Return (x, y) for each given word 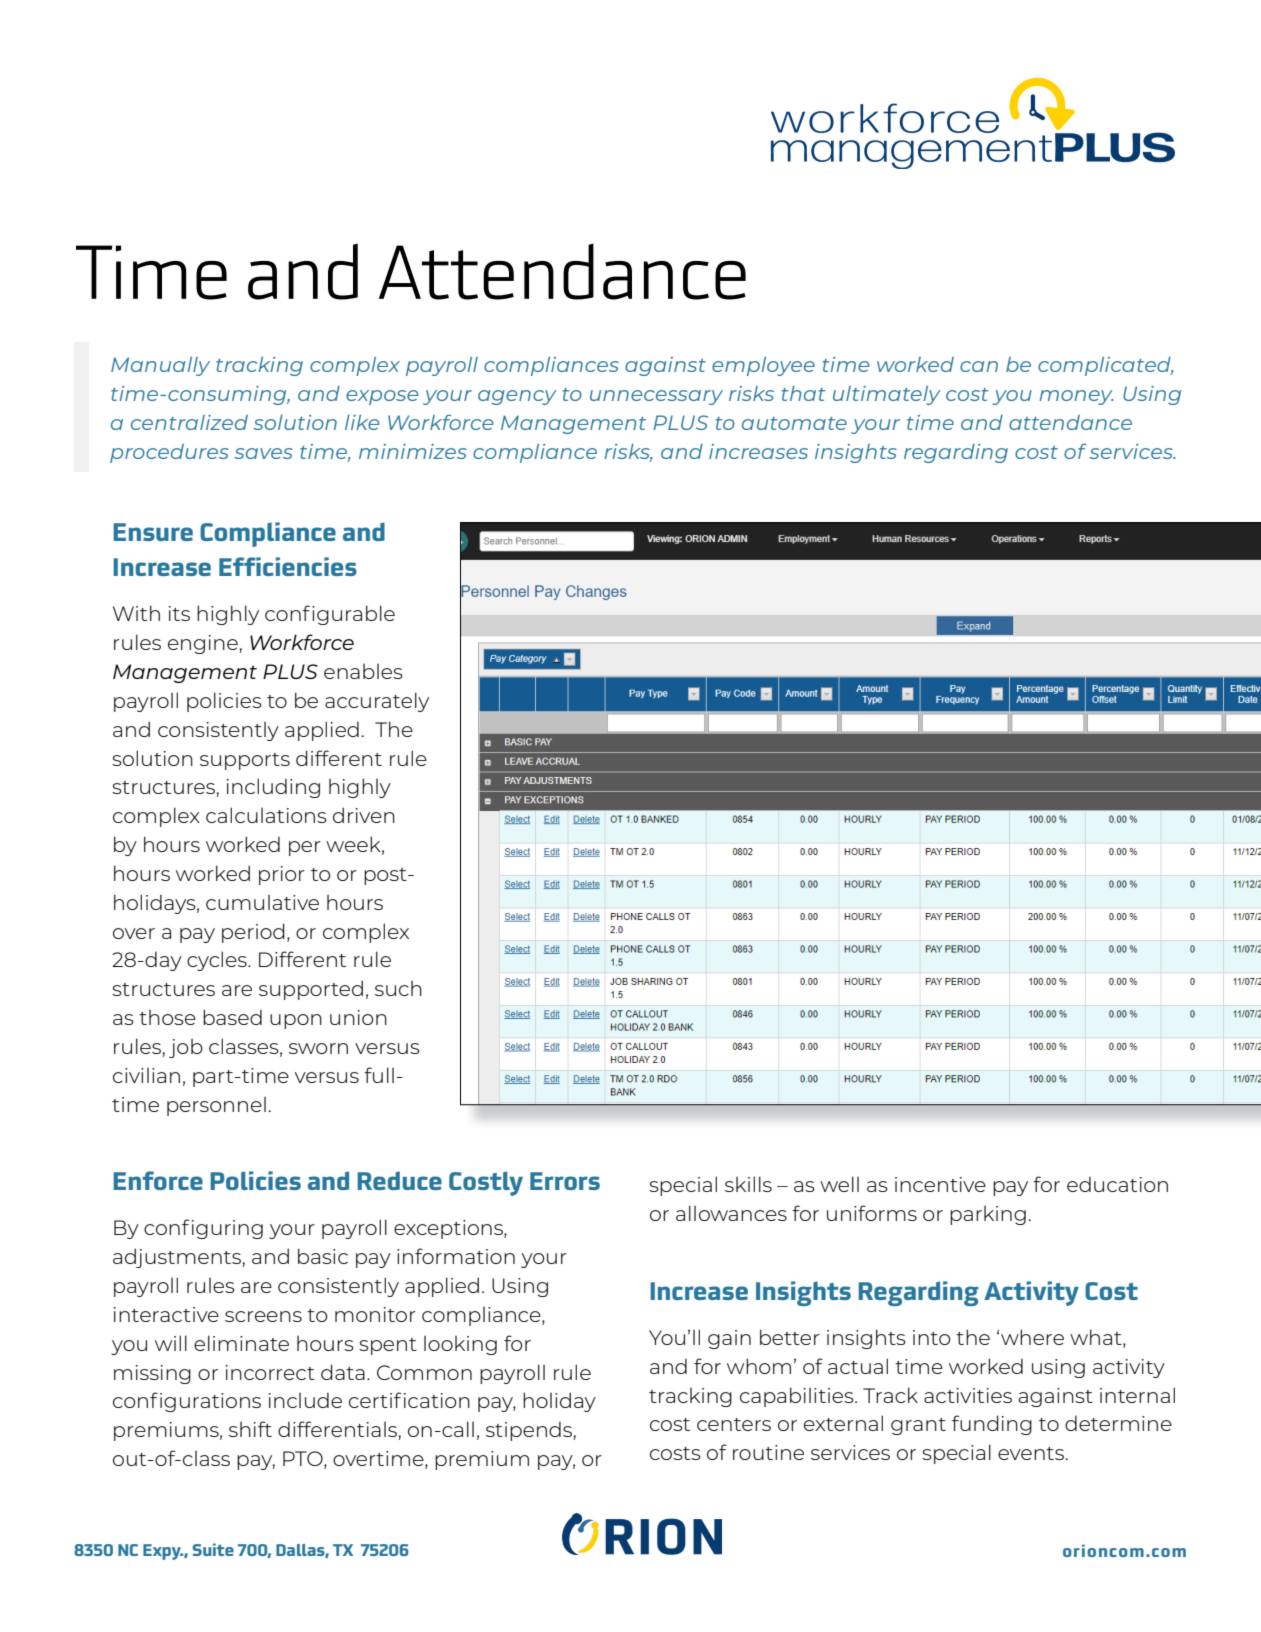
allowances (731, 1213)
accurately (377, 702)
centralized (189, 422)
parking (988, 1215)
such (398, 988)
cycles (218, 961)
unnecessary (656, 397)
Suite (213, 1549)
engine (203, 644)
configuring (203, 1229)
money (1076, 397)
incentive (940, 1184)
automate (794, 423)
